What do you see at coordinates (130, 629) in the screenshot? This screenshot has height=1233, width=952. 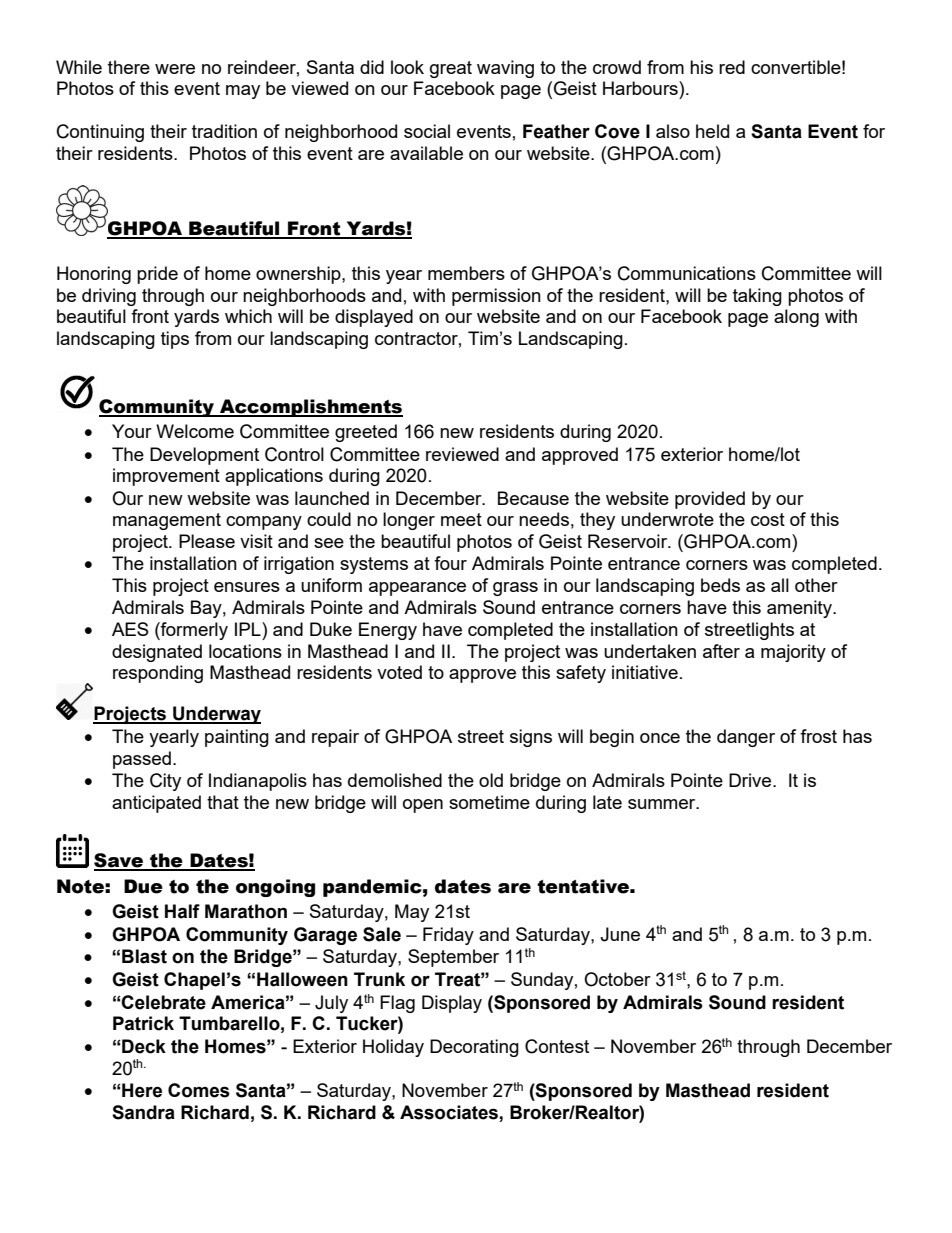 I see `AES` at bounding box center [130, 629].
